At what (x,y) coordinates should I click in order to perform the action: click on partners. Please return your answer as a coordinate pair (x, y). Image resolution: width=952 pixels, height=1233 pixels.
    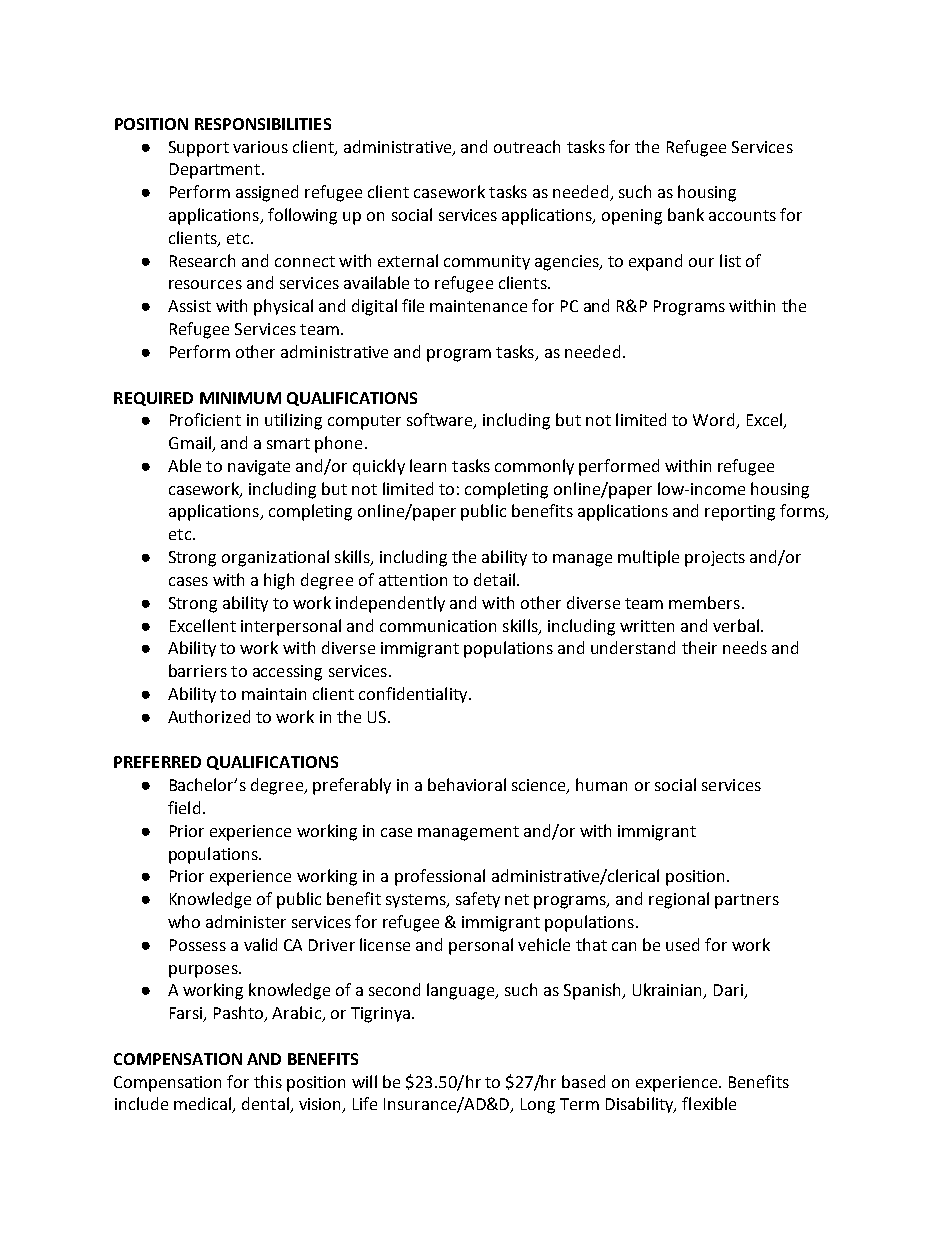
    Looking at the image, I should click on (747, 901).
